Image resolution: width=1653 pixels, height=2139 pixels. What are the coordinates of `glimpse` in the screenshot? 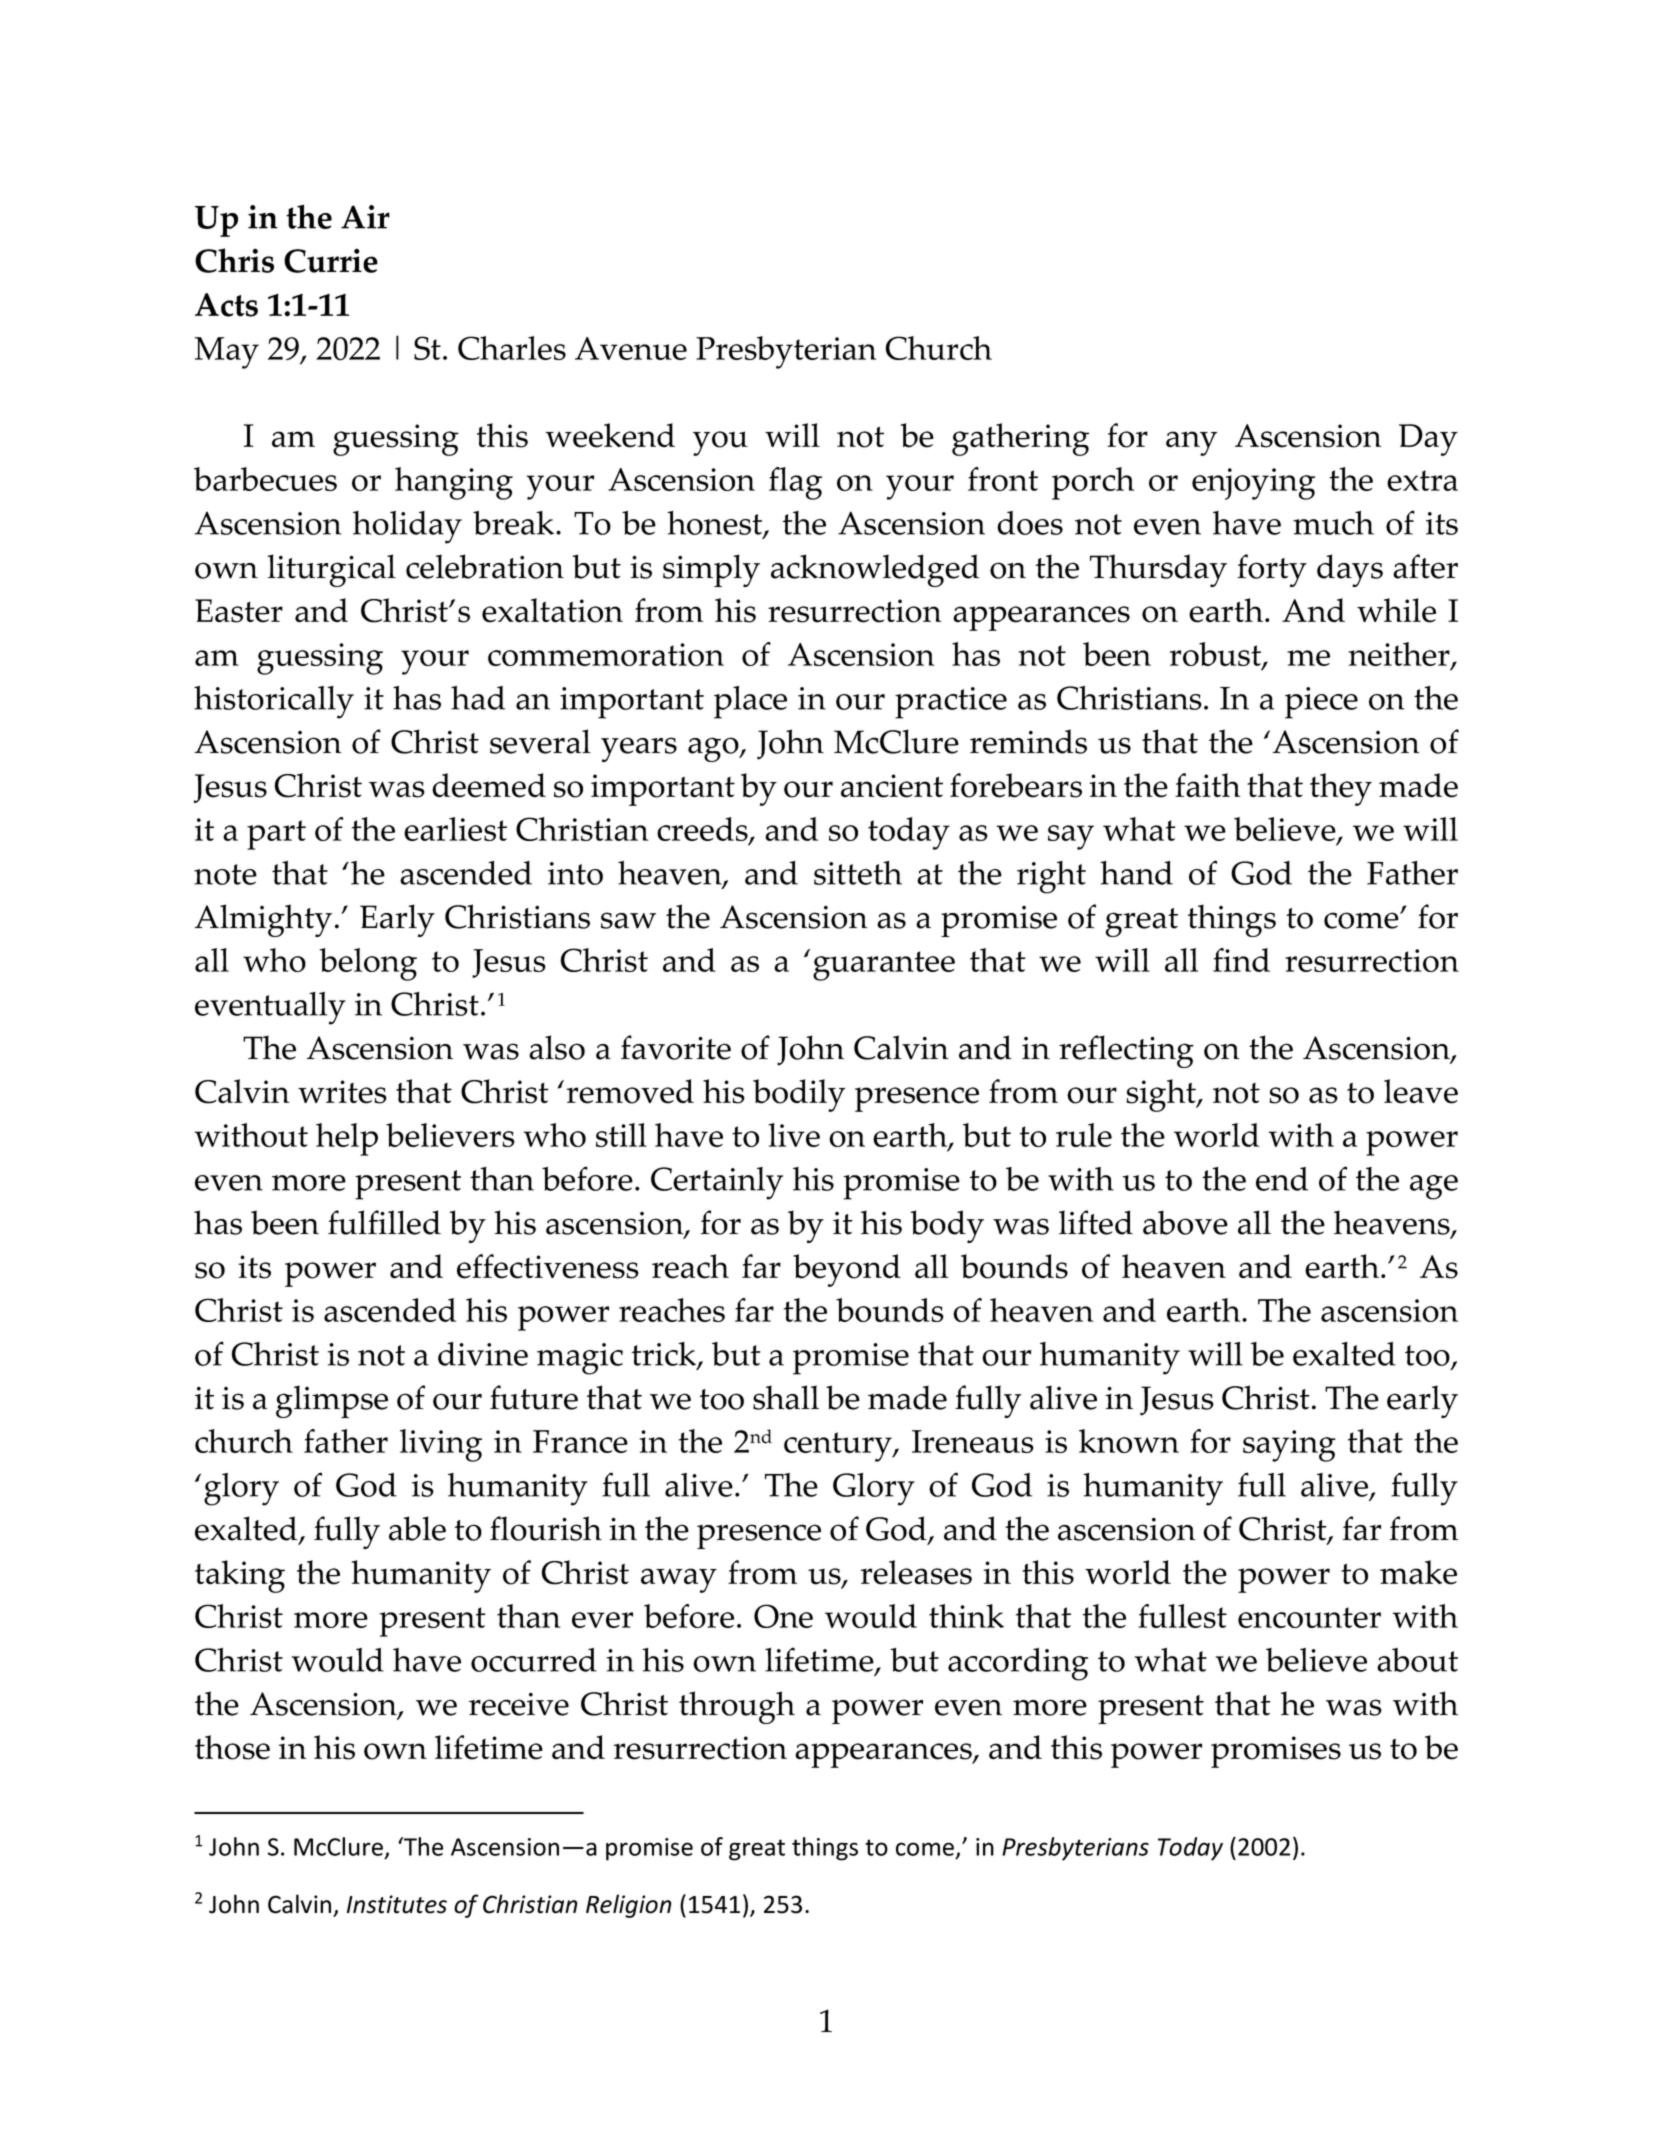 It's located at (332, 1401).
